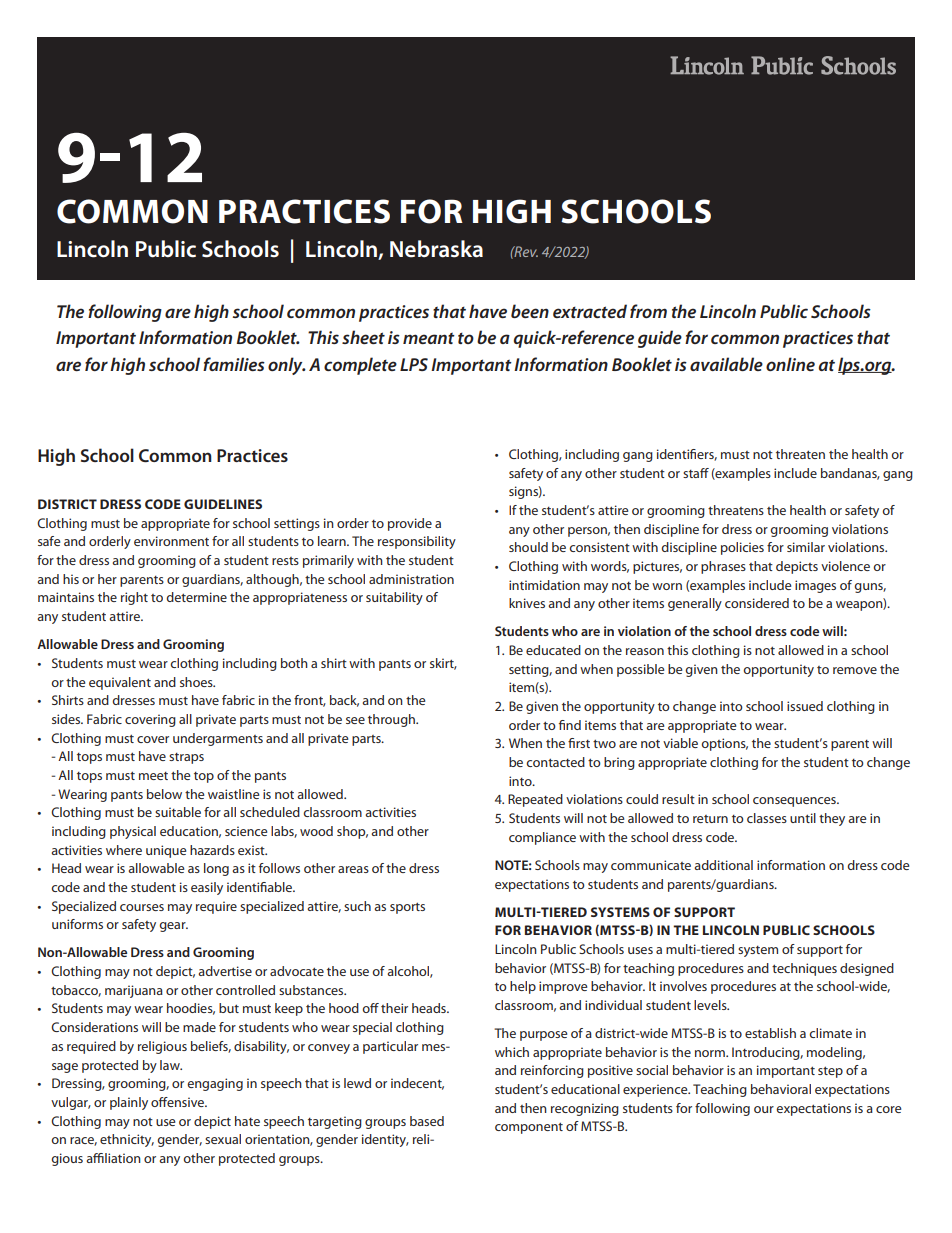 This image has width=952, height=1233. Describe the element at coordinates (436, 249) in the image. I see `Nebraska` at that location.
